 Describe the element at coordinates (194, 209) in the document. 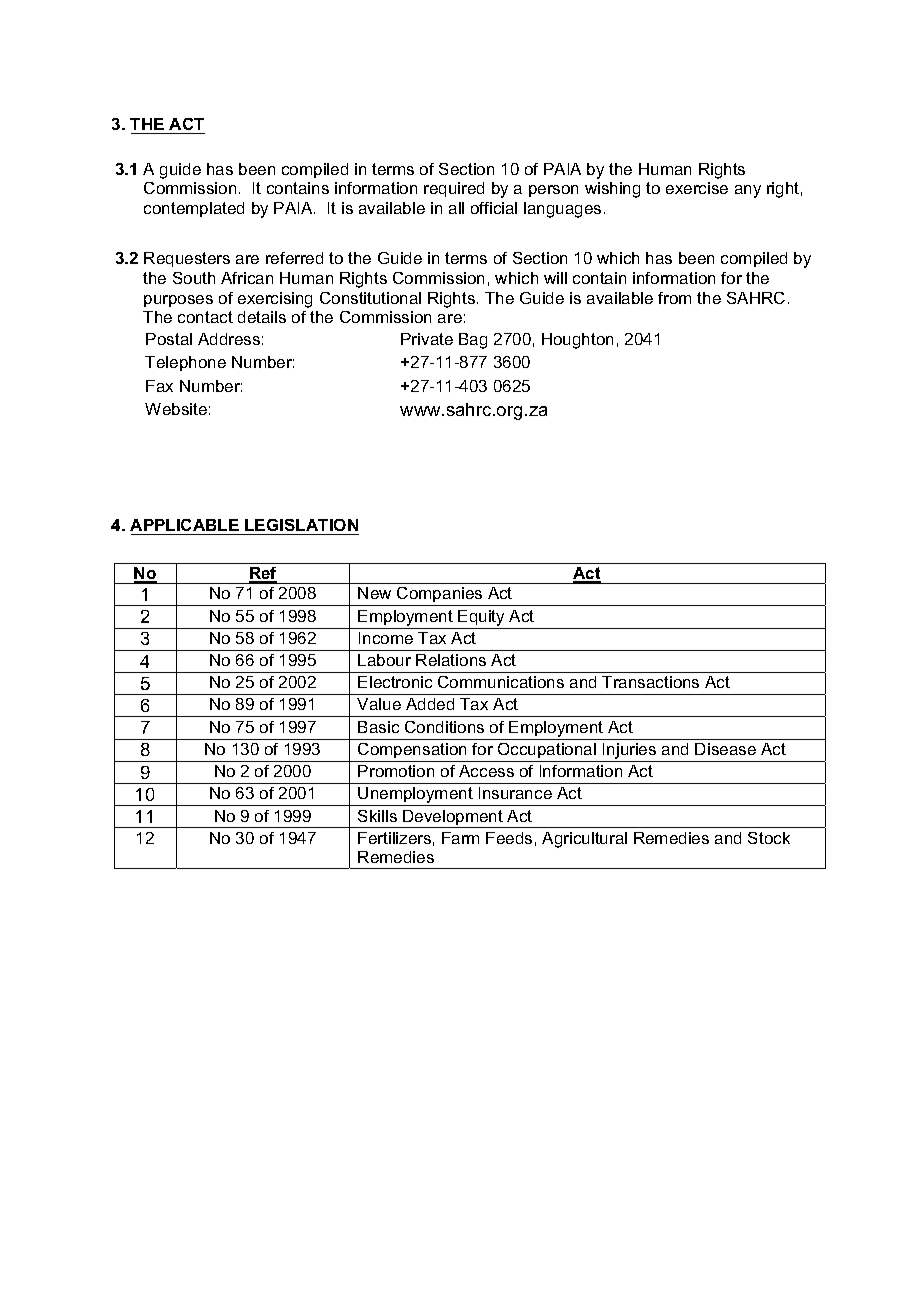

I see `contemplated` at that location.
